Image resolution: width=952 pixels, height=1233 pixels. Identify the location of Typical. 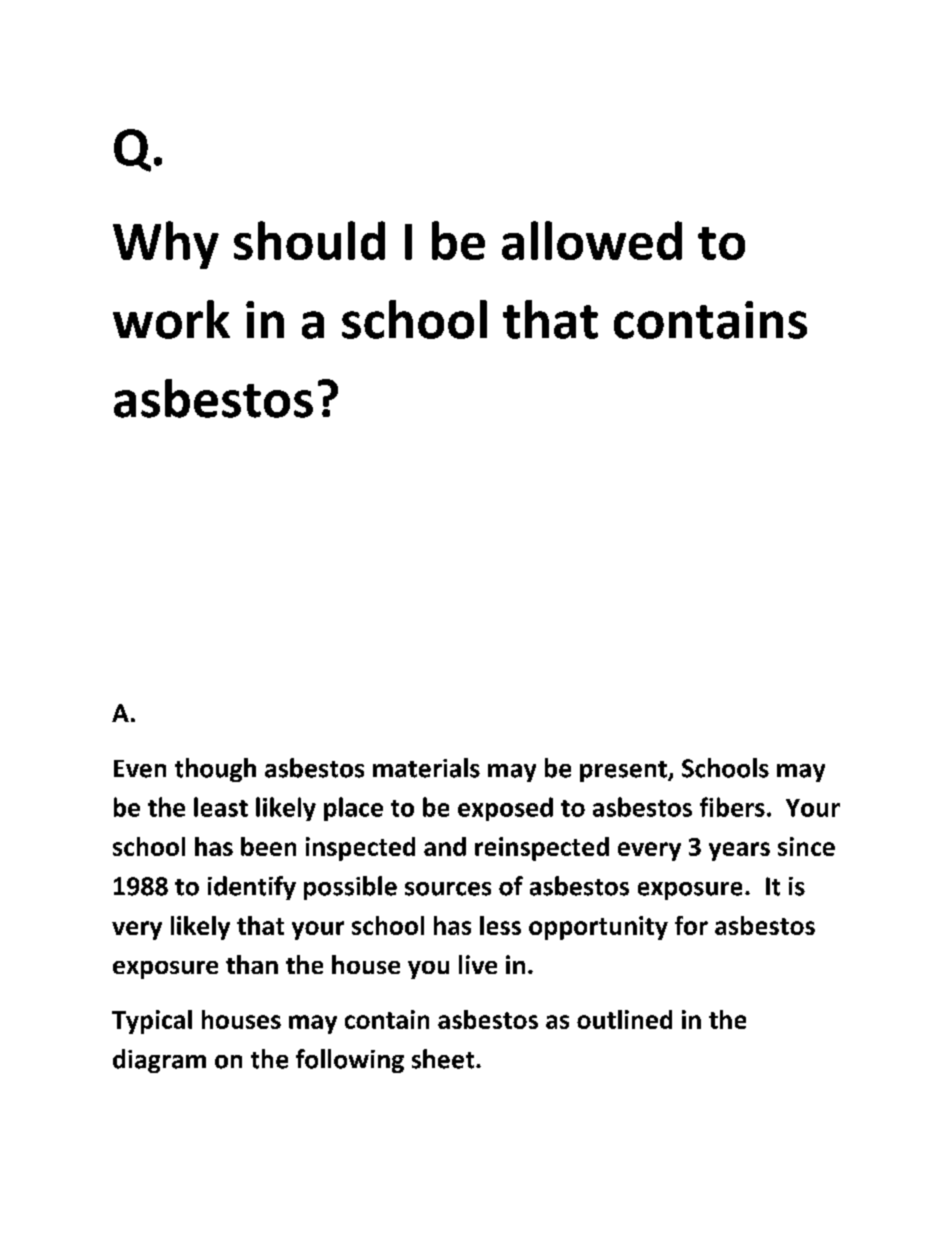
(152, 1022).
